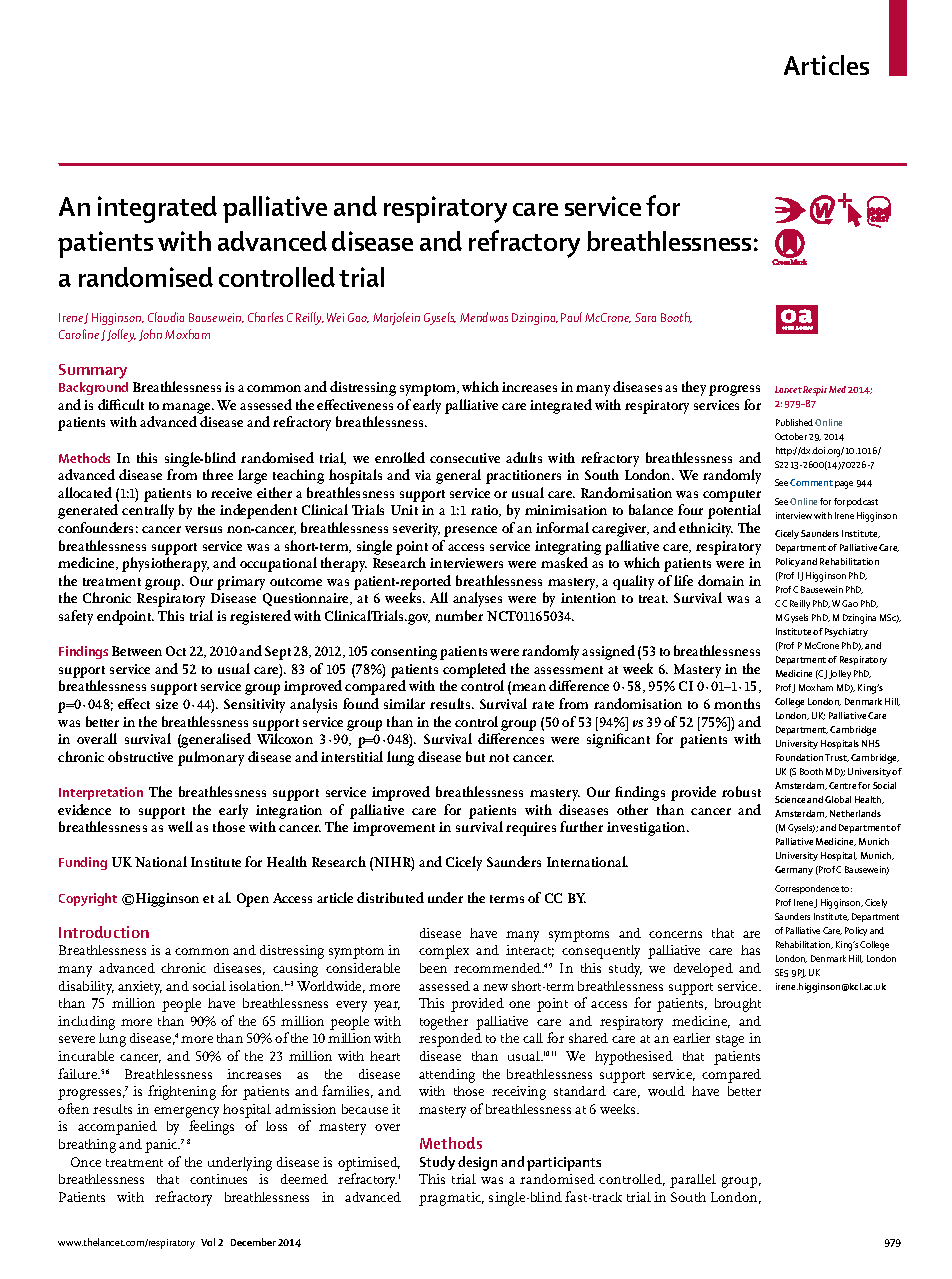  I want to click on Sara, so click(645, 317).
